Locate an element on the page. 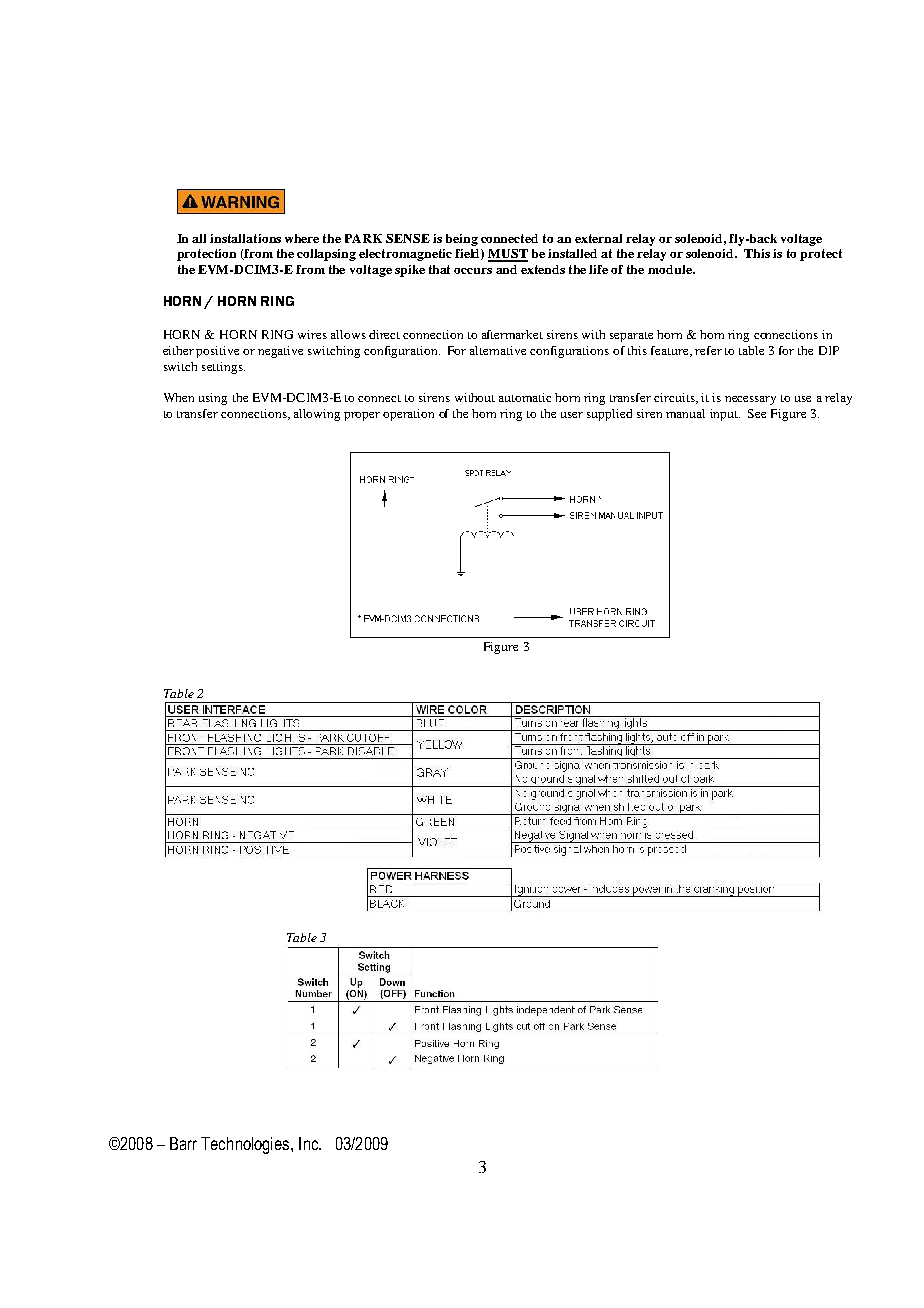  Barr is located at coordinates (183, 1143).
